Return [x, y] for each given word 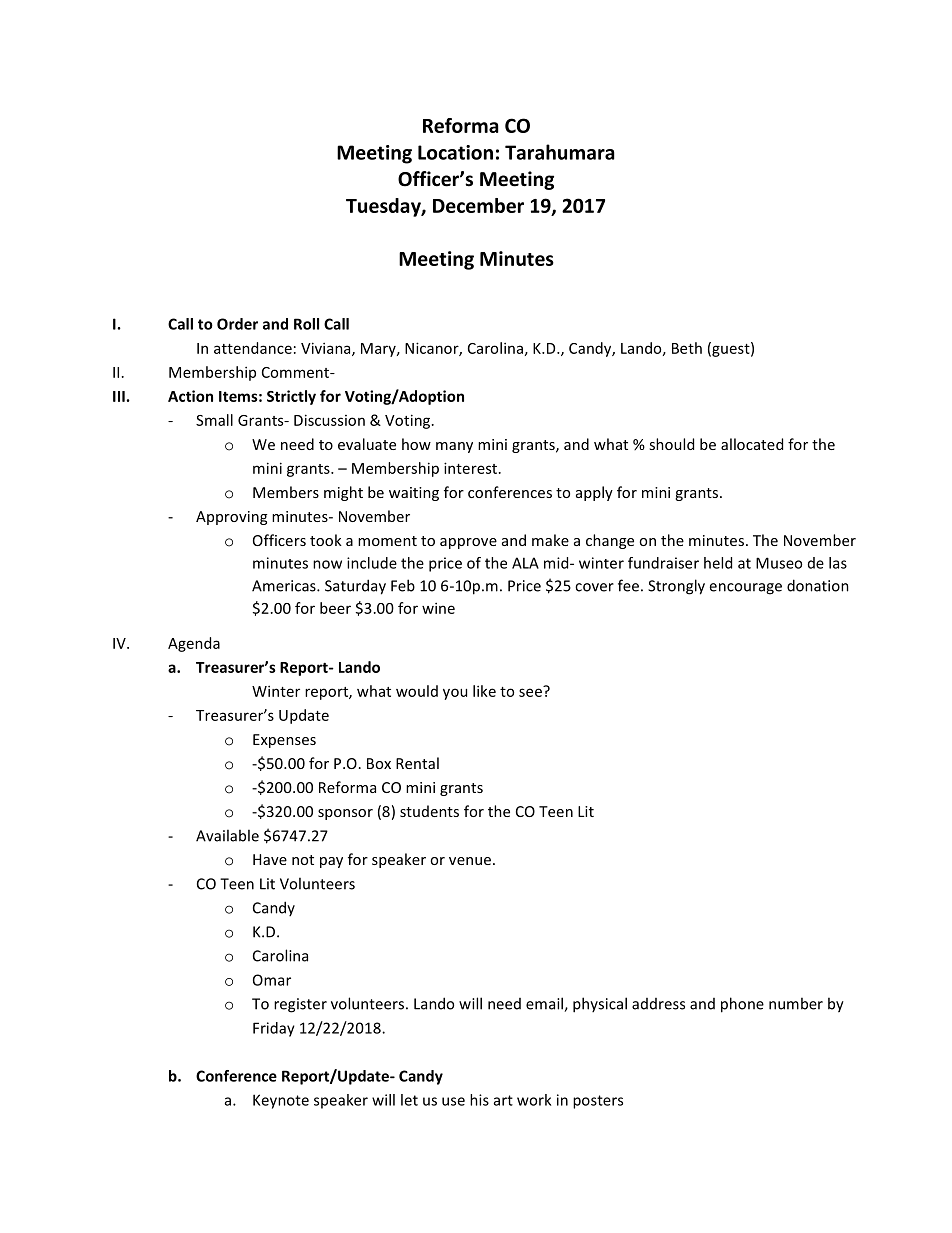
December [478, 205]
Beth [687, 348]
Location [455, 152]
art [503, 1100]
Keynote [281, 1101]
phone [742, 1005]
